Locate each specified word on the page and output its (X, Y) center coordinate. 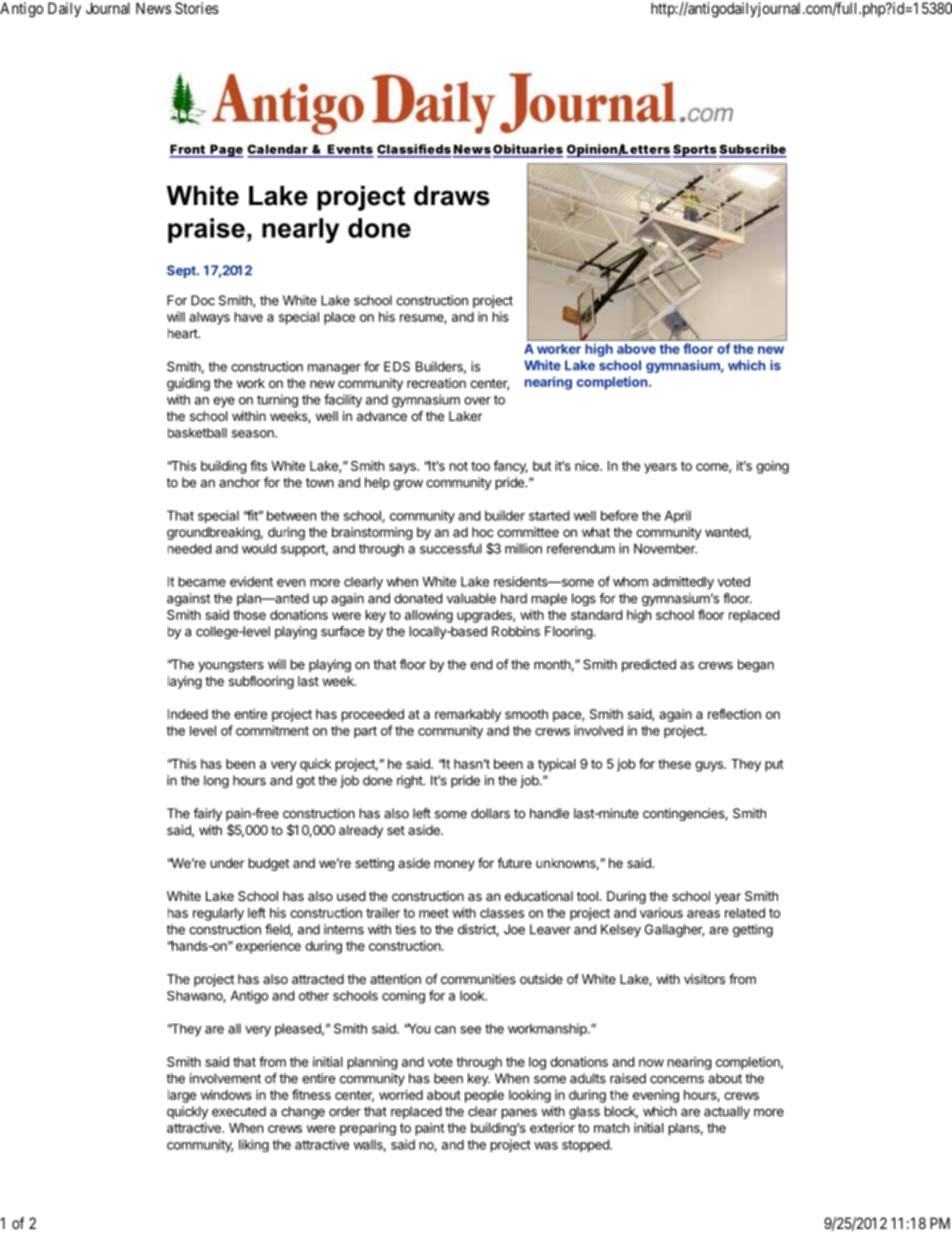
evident (251, 581)
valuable (471, 598)
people (484, 1096)
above (636, 349)
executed (239, 1111)
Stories (197, 8)
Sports (695, 151)
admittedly (683, 583)
